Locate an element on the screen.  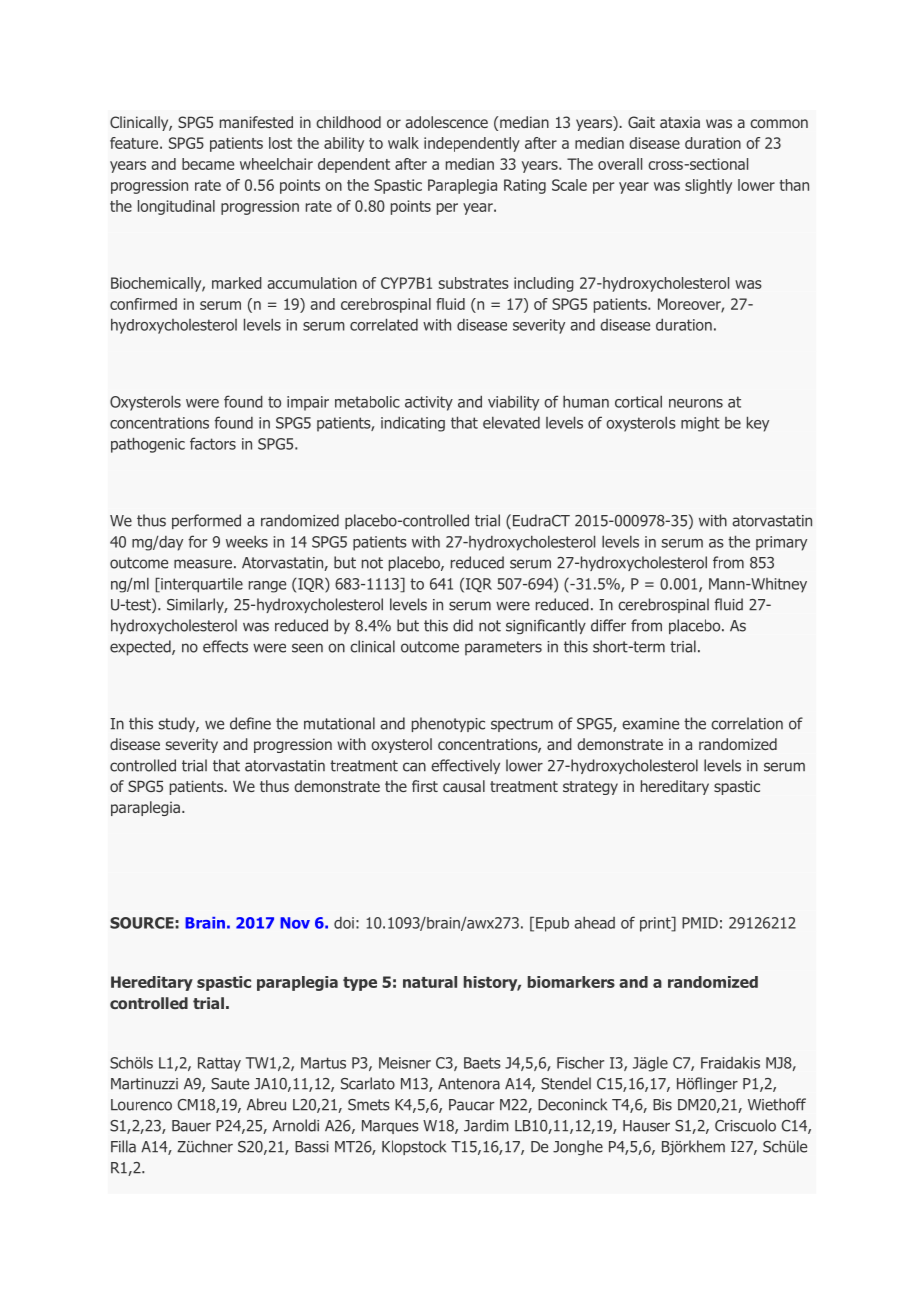
correlation is located at coordinates (747, 723).
